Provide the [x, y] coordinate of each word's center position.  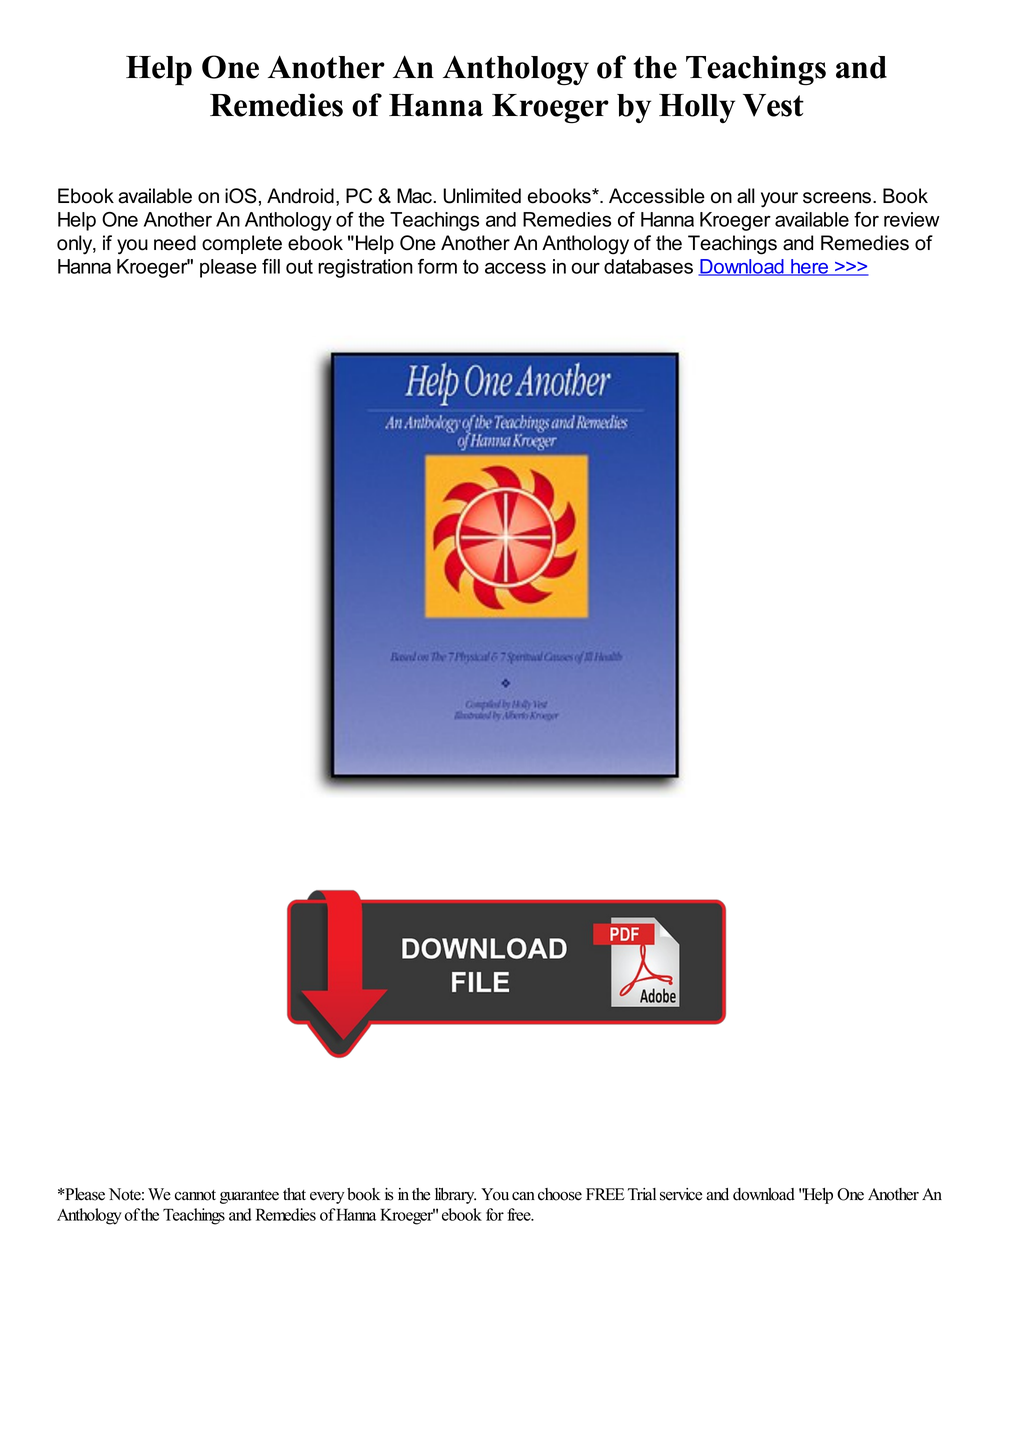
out [299, 266]
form [437, 266]
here [810, 267]
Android [300, 196]
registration [365, 268]
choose [560, 1194]
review [912, 219]
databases [648, 266]
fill [271, 266]
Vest [773, 105]
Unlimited [482, 196]
